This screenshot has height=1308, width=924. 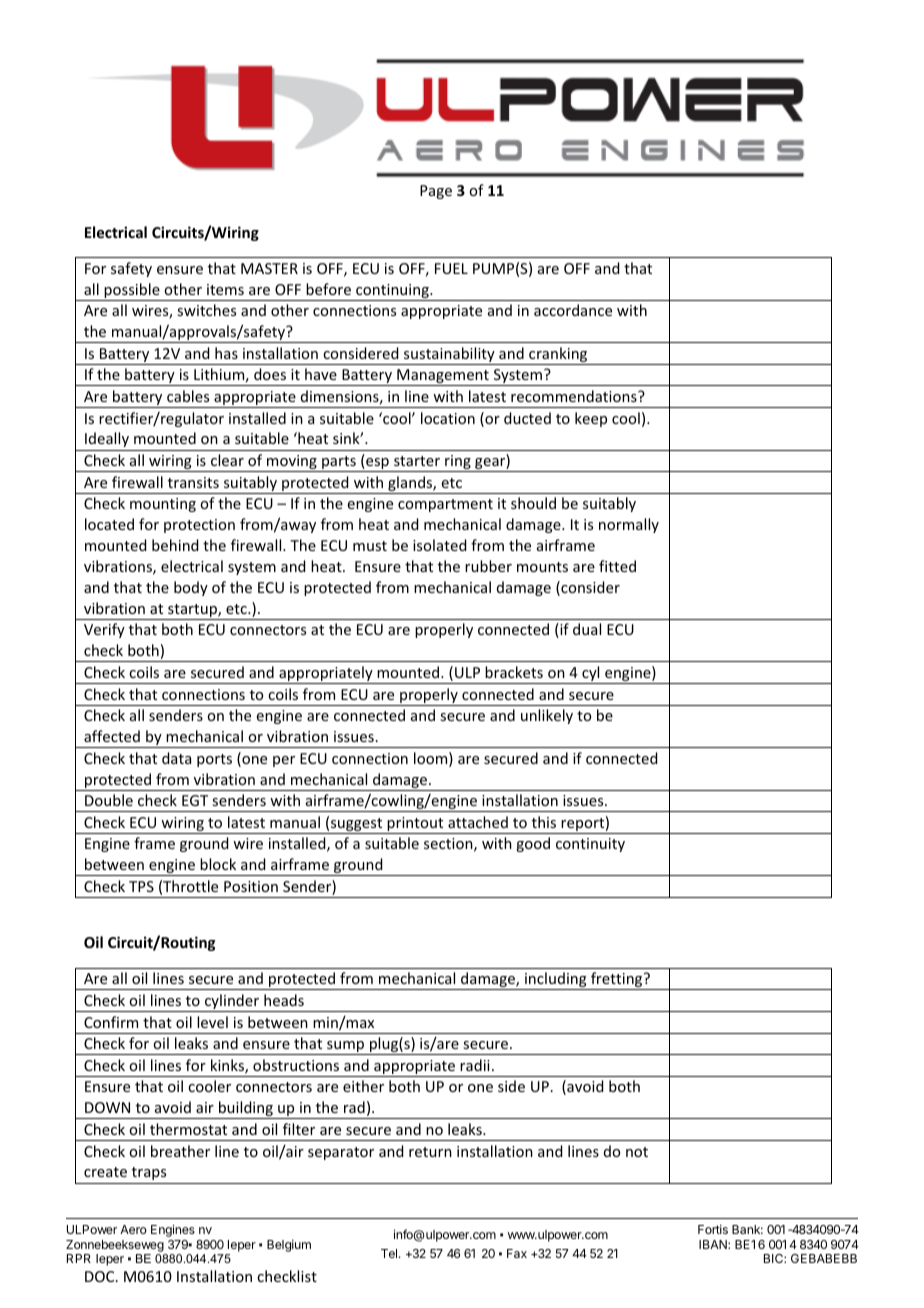 I want to click on items, so click(x=225, y=289).
